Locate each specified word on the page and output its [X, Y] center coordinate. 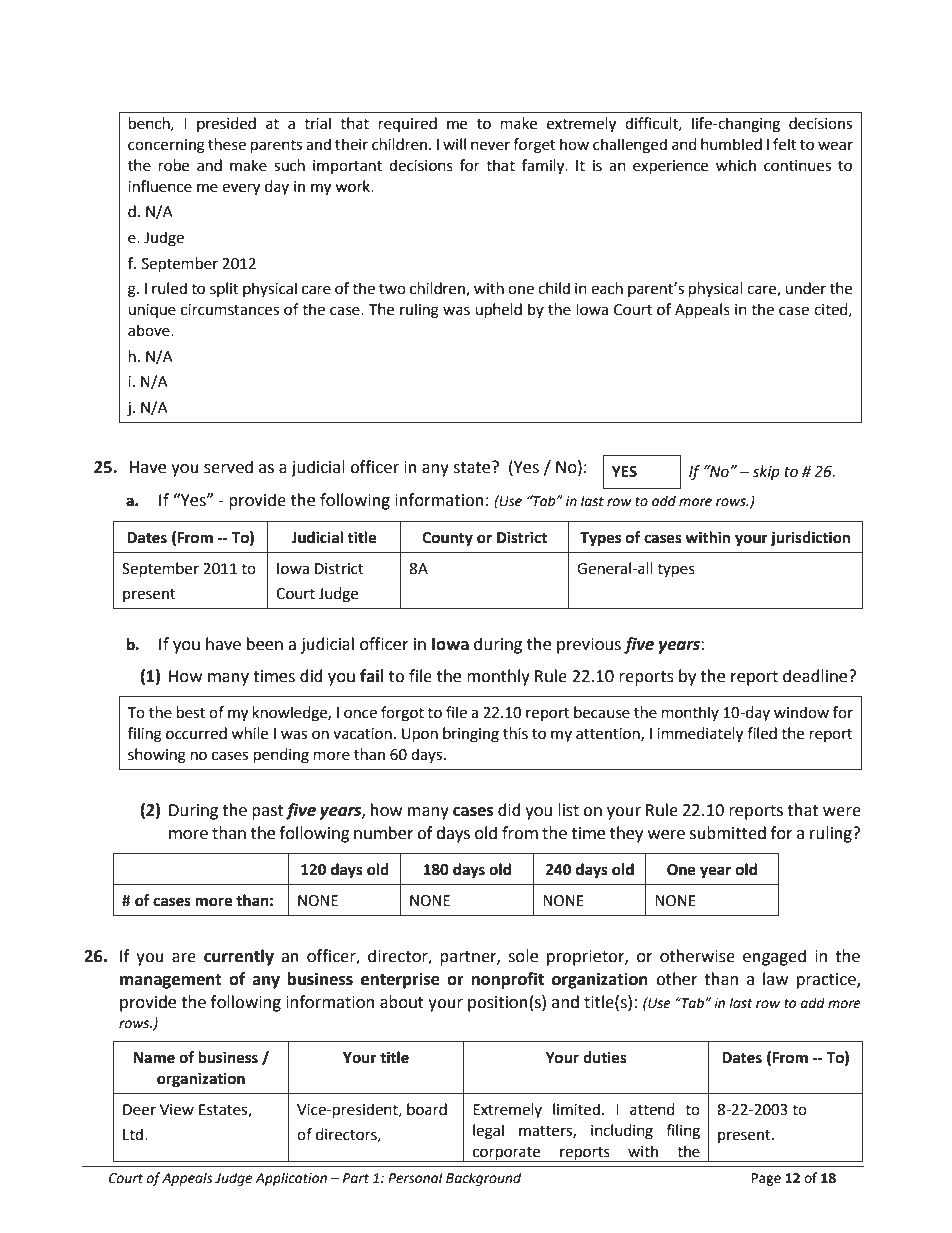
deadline [816, 676]
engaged [774, 957]
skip [766, 473]
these [227, 144]
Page [766, 1179]
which [736, 165]
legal [488, 1132]
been [265, 644]
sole [523, 956]
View [177, 1110]
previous [589, 646]
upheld [498, 311]
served [228, 467]
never [490, 146]
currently [239, 957]
